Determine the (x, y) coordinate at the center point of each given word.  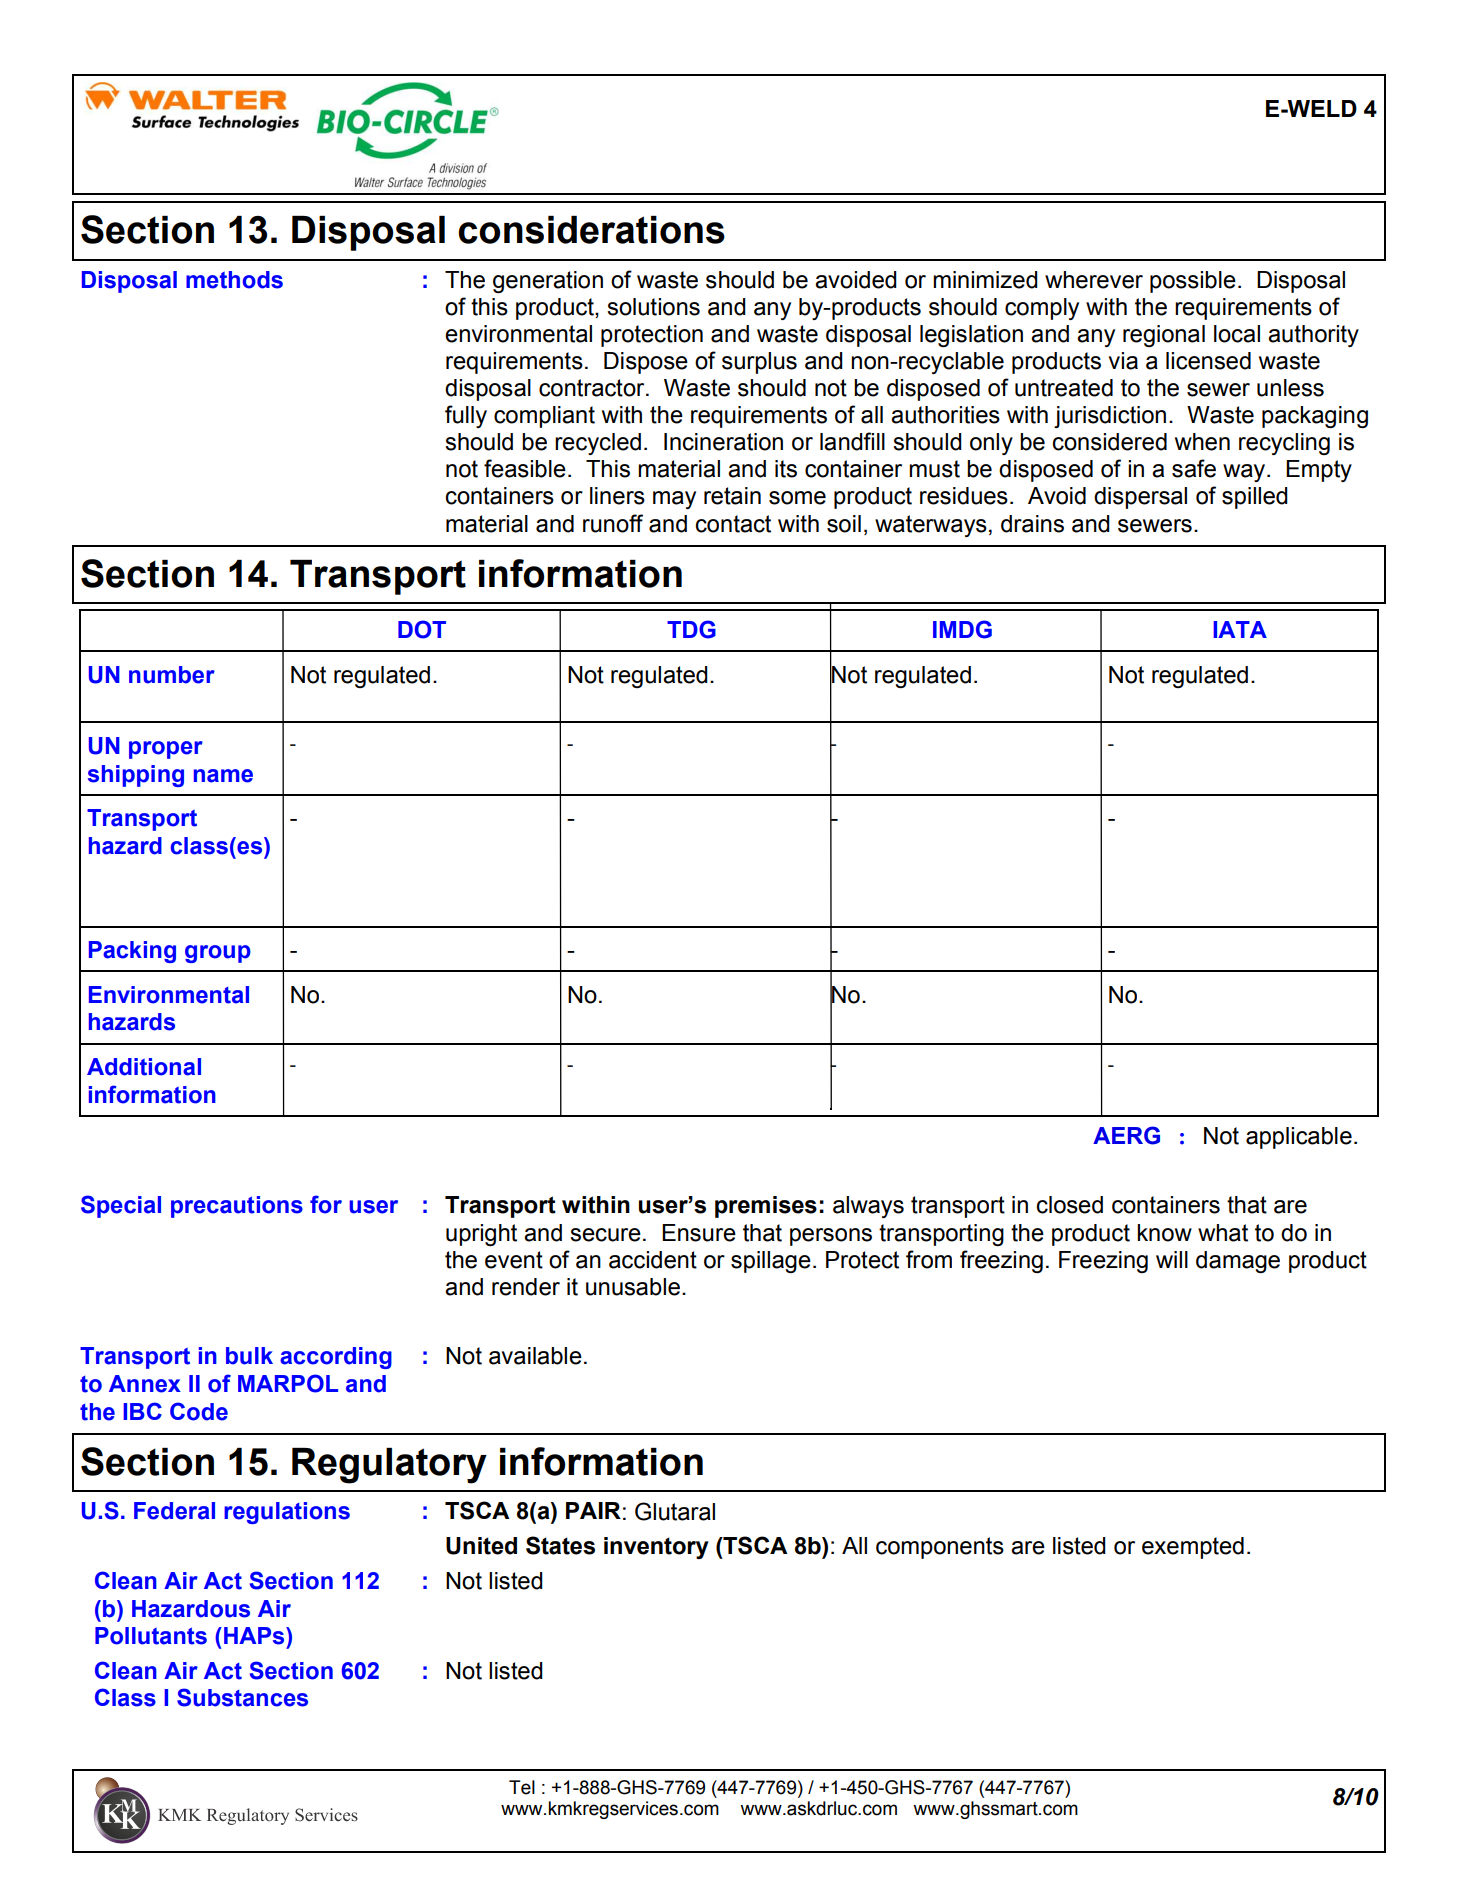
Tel (522, 1787)
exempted (1193, 1548)
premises (766, 1207)
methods (234, 280)
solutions (653, 307)
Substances (242, 1697)
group (218, 954)
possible (1193, 282)
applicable (1299, 1138)
